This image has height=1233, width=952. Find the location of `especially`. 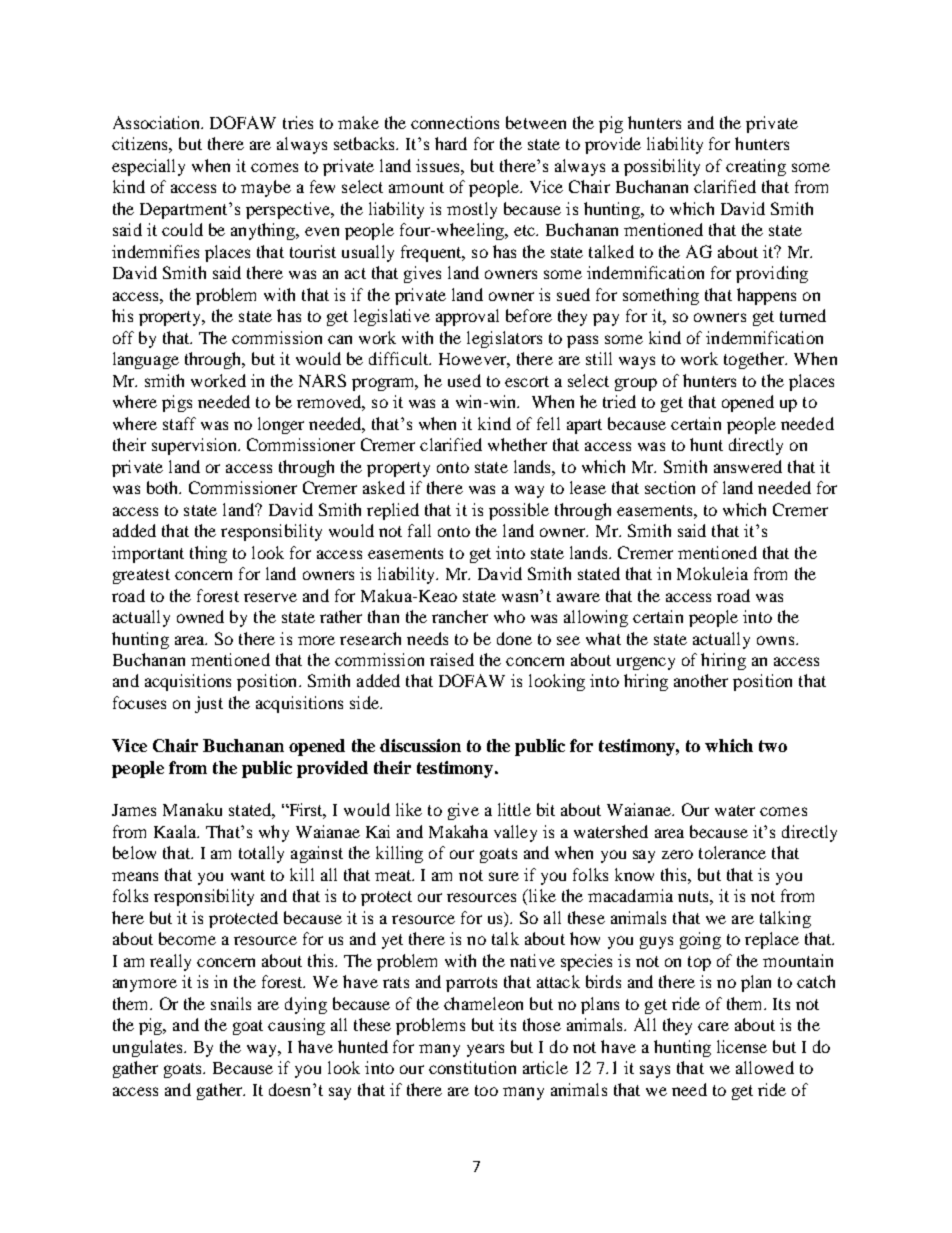

especially is located at coordinates (148, 167).
